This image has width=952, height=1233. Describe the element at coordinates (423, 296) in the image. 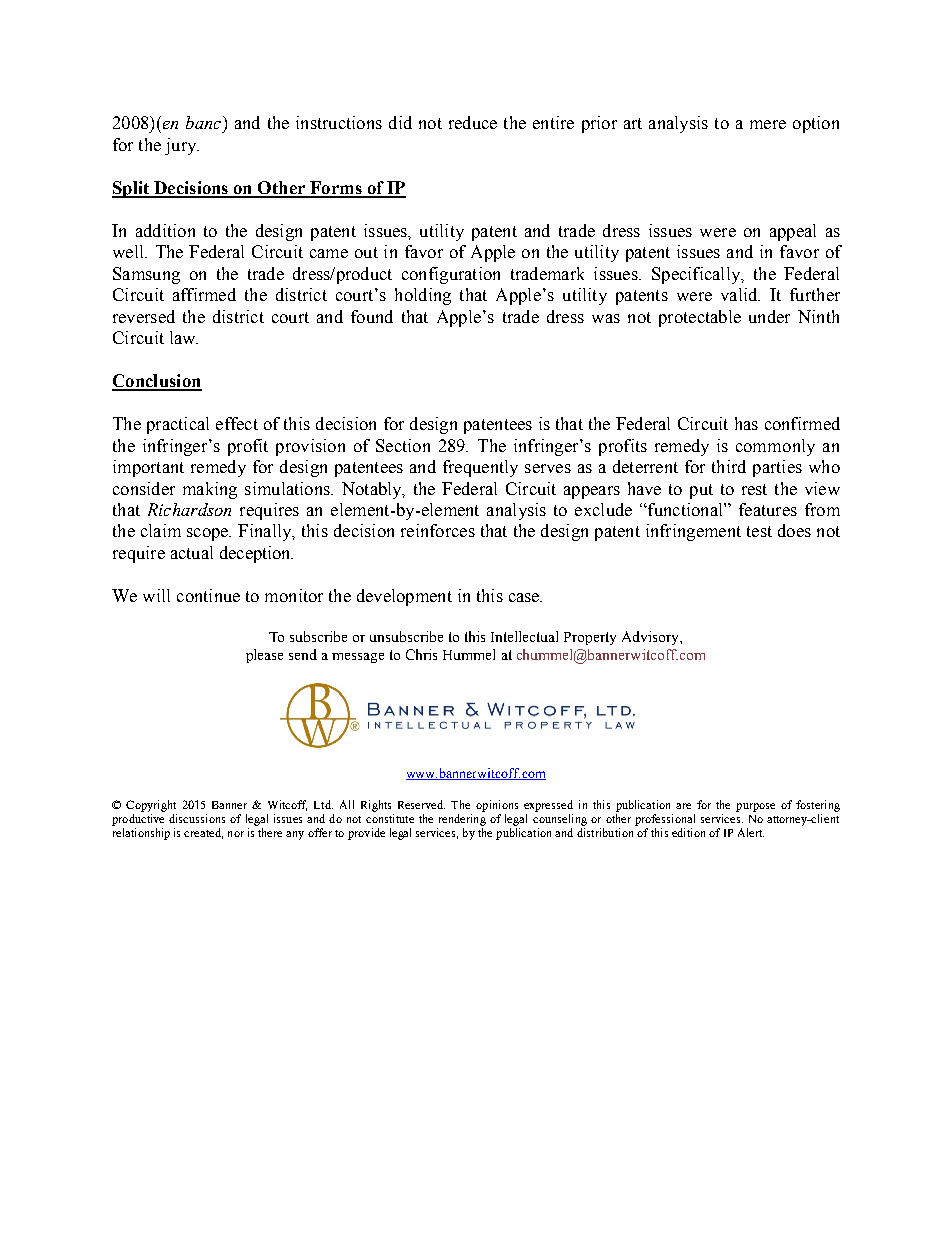

I see `holding` at that location.
